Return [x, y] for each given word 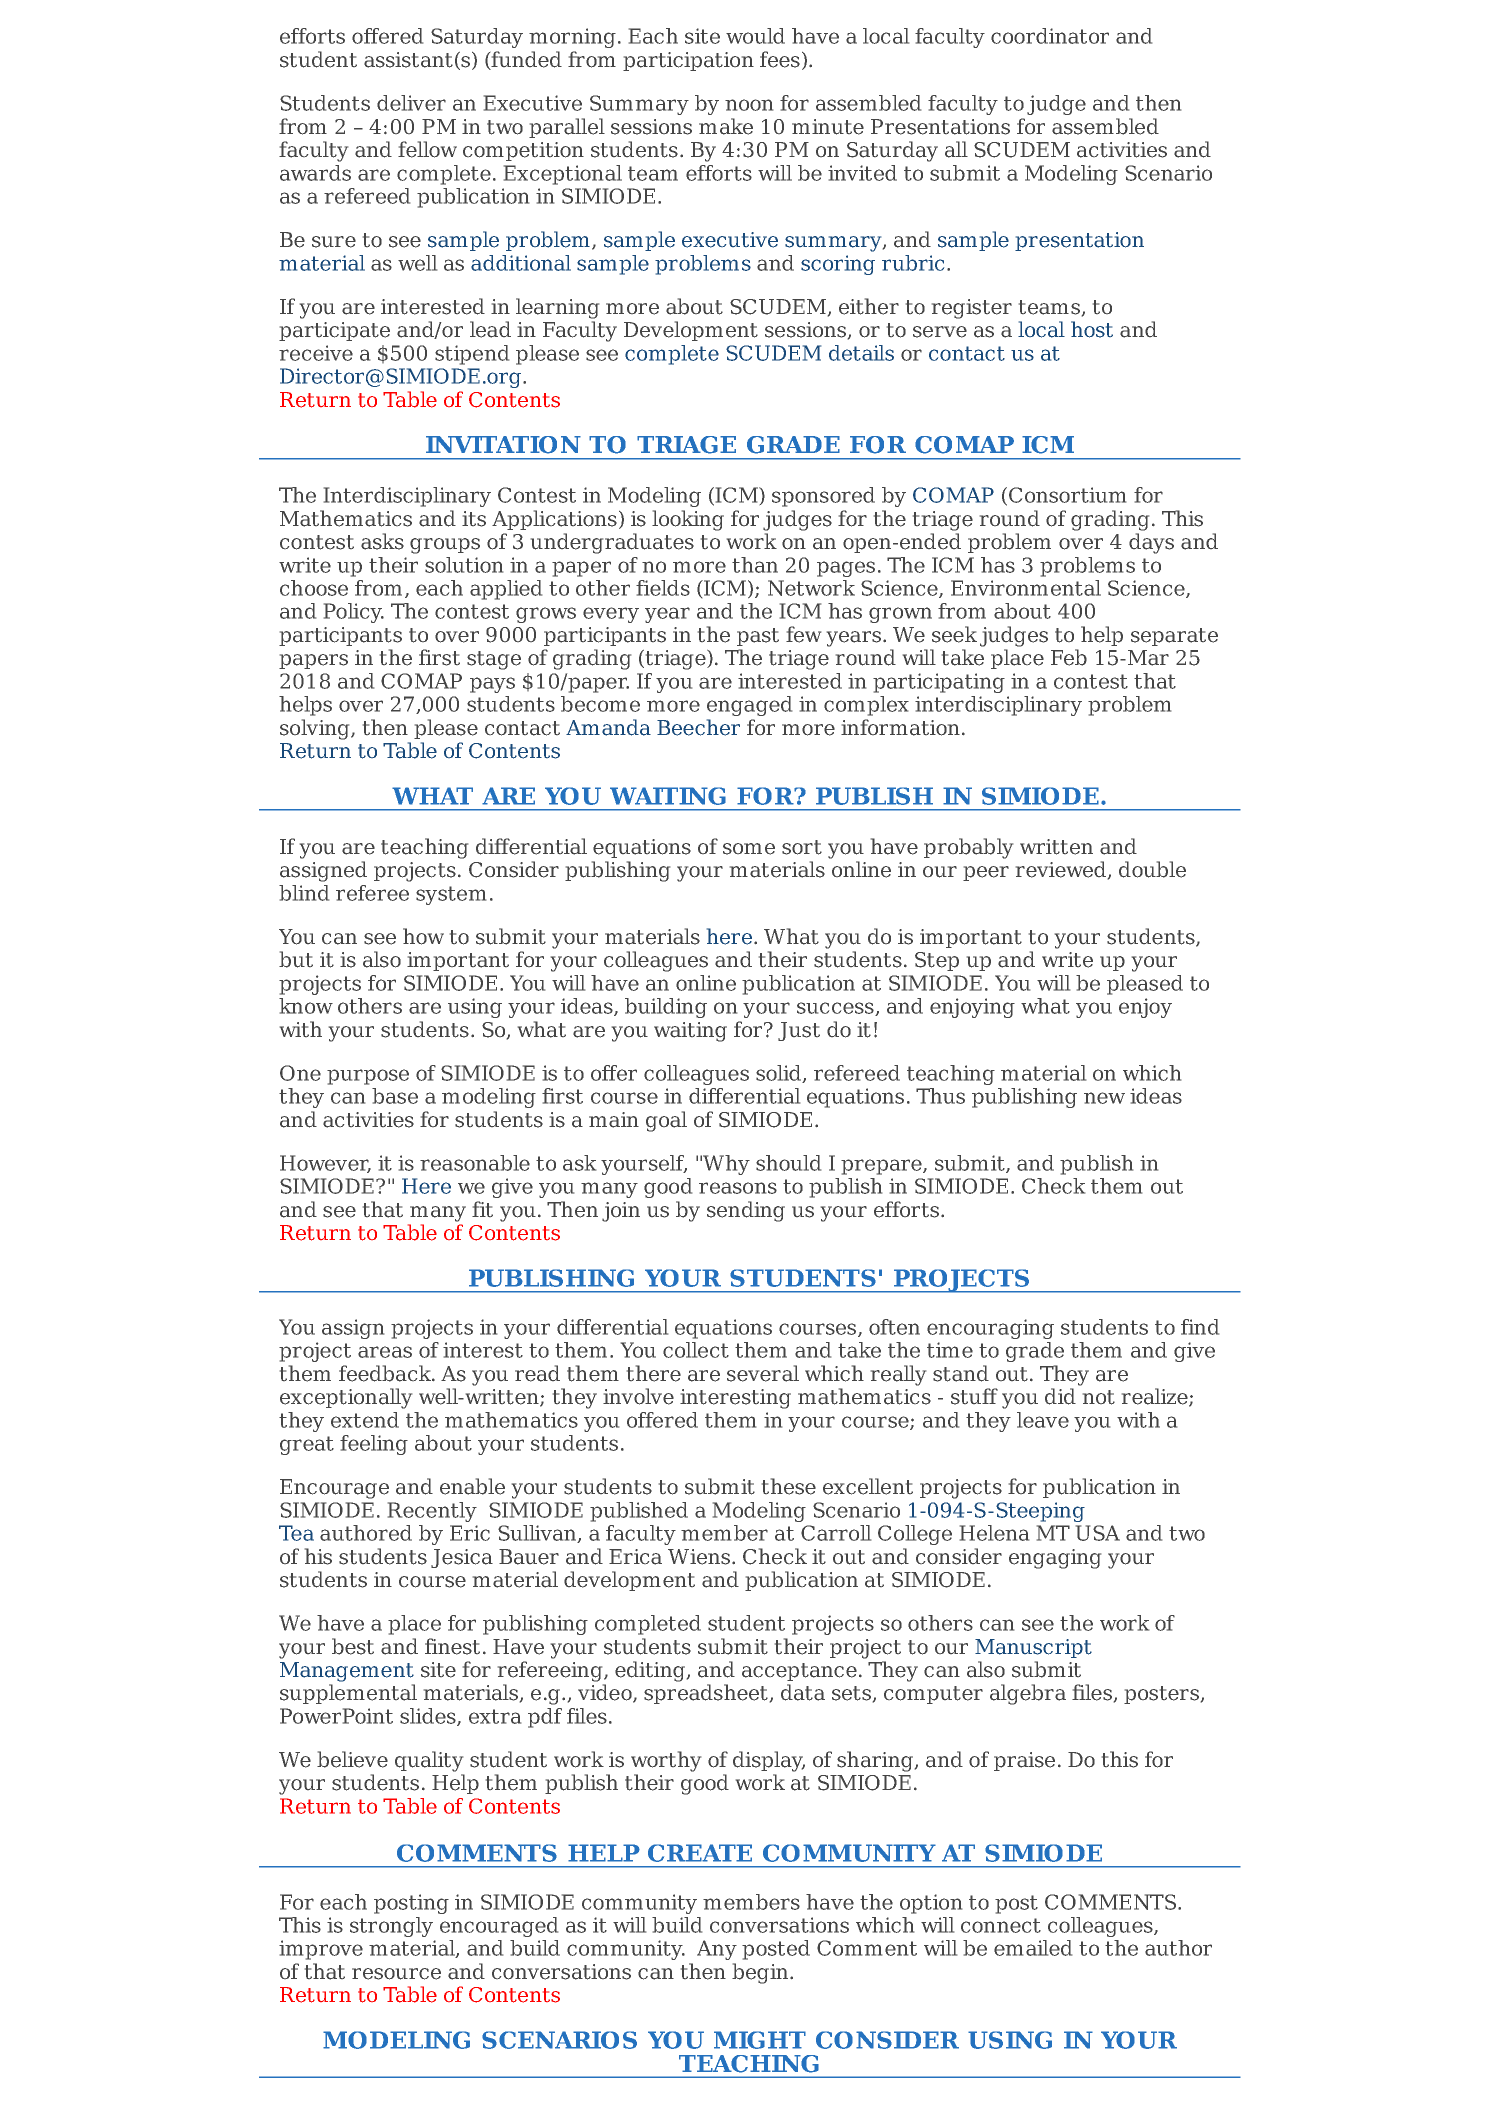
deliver [411, 103]
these [789, 1486]
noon [749, 105]
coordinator [1050, 36]
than [755, 565]
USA [1098, 1533]
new [1104, 1098]
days [1151, 543]
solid [780, 1074]
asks [382, 541]
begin [761, 1973]
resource [396, 1974]
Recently [432, 1512]
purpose [368, 1077]
